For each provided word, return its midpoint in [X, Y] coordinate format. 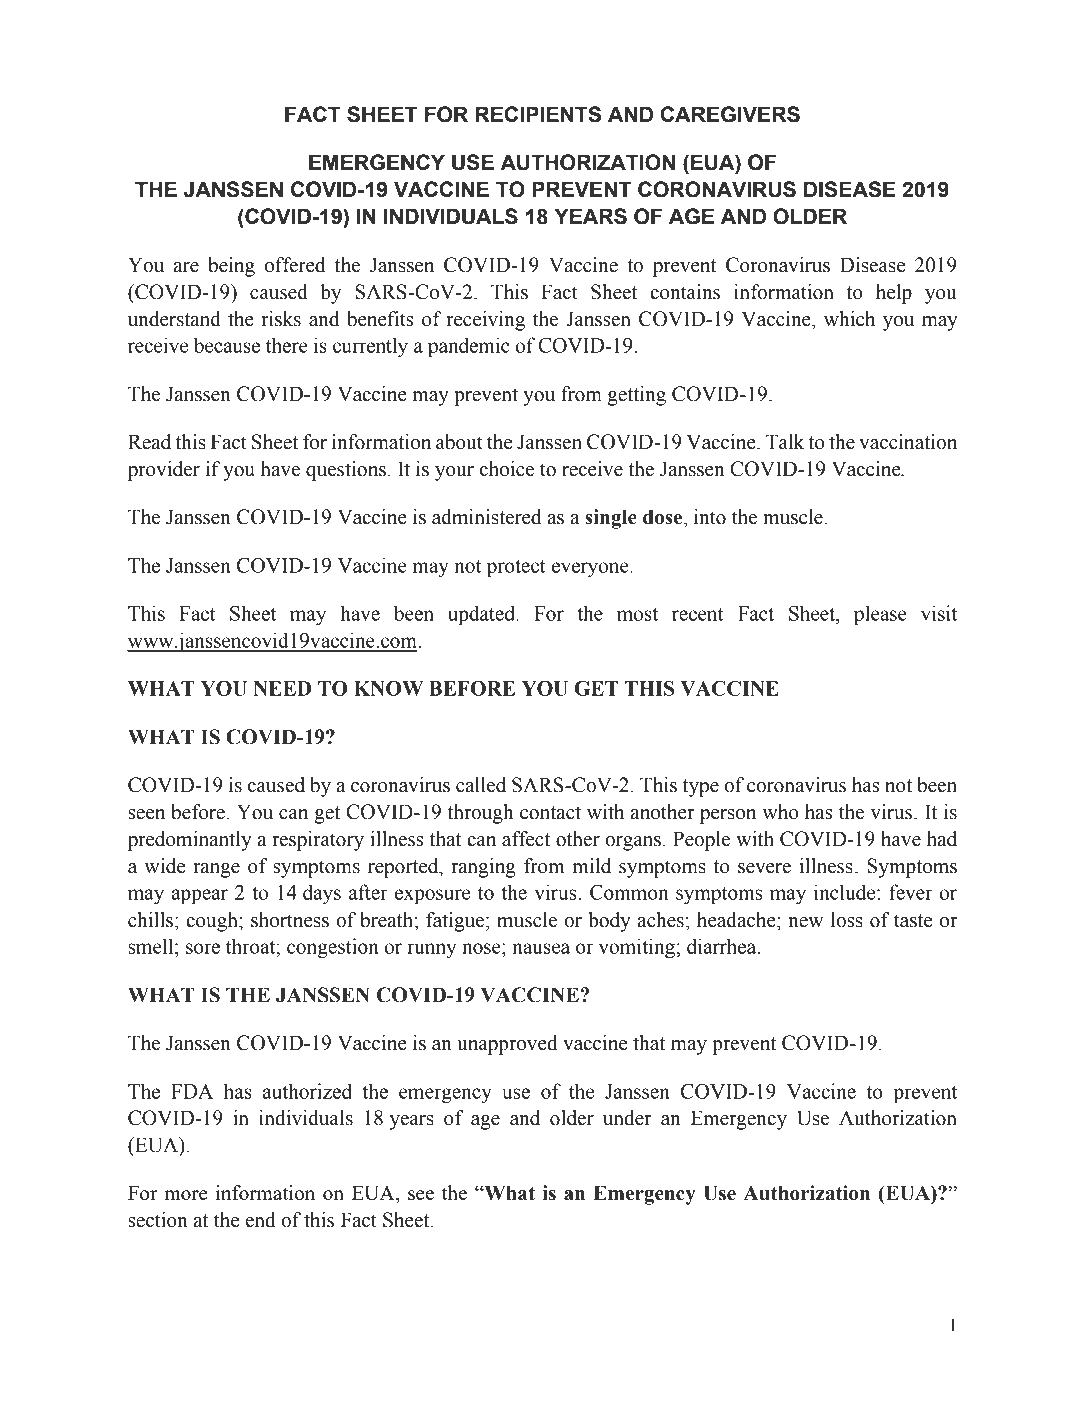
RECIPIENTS [538, 114]
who [780, 812]
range [216, 870]
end [260, 1220]
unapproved [507, 1045]
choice [507, 469]
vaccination [908, 442]
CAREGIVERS [730, 114]
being [231, 267]
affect [526, 839]
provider [164, 471]
